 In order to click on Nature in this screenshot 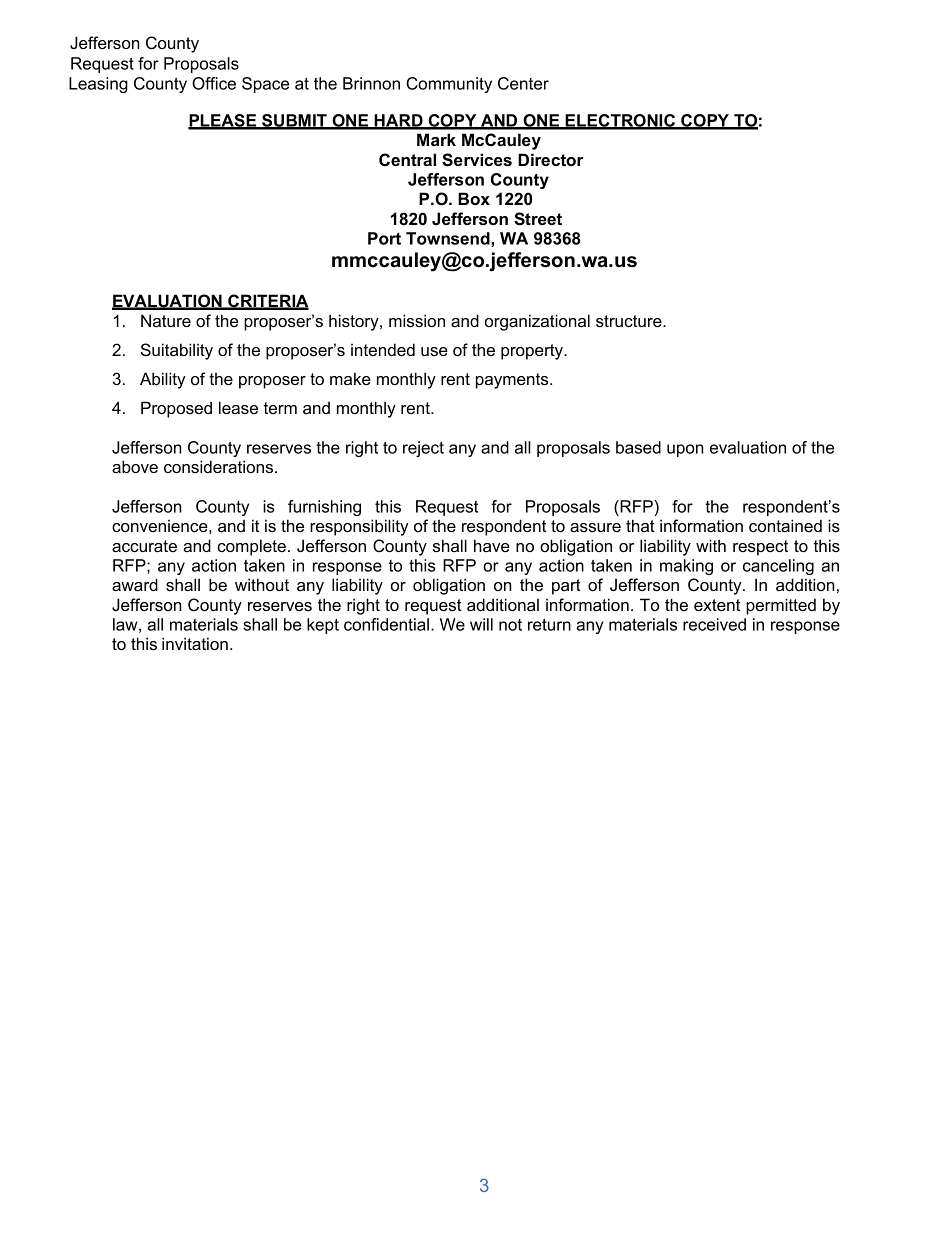, I will do `click(166, 320)`.
